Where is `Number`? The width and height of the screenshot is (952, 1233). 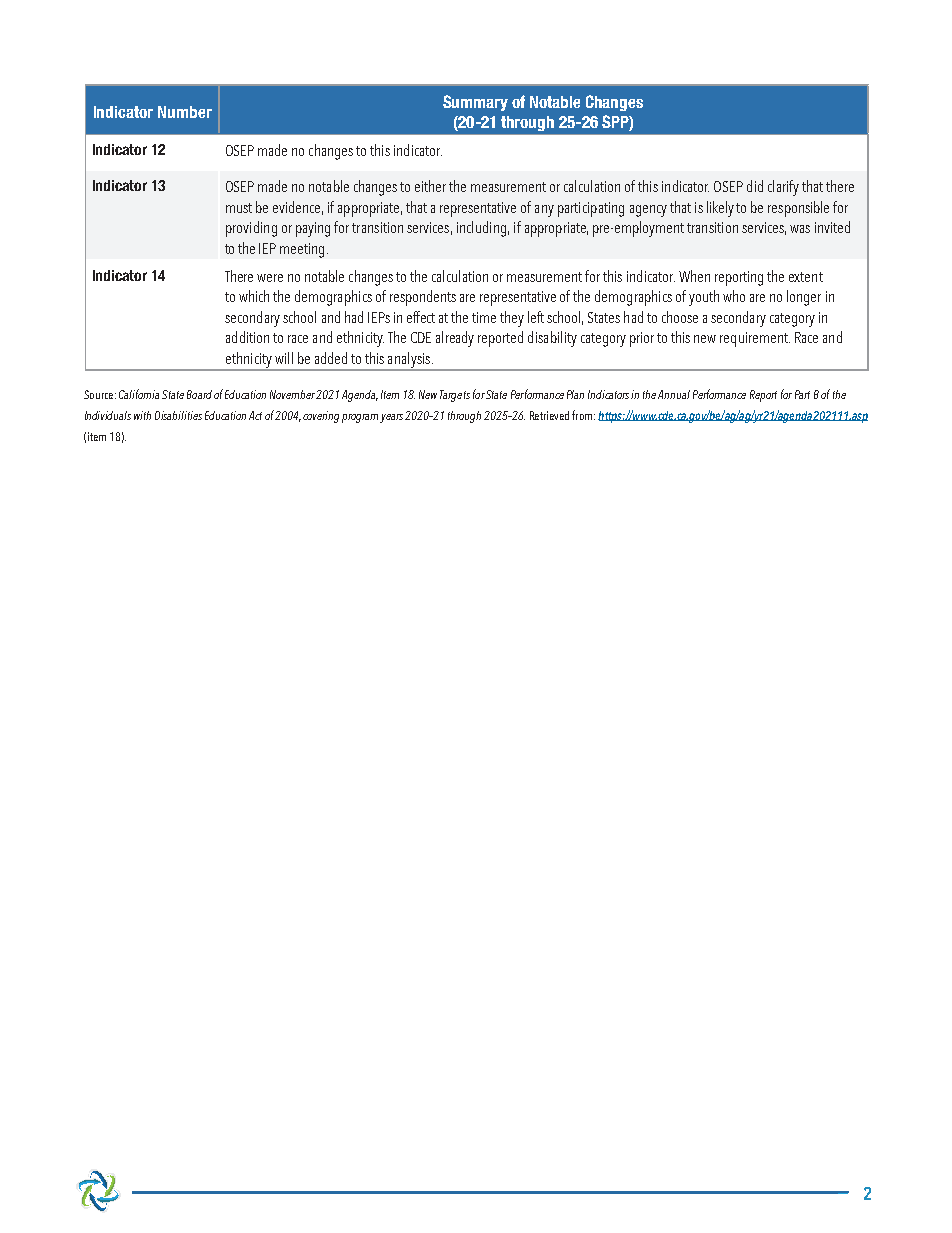
Number is located at coordinates (185, 112).
